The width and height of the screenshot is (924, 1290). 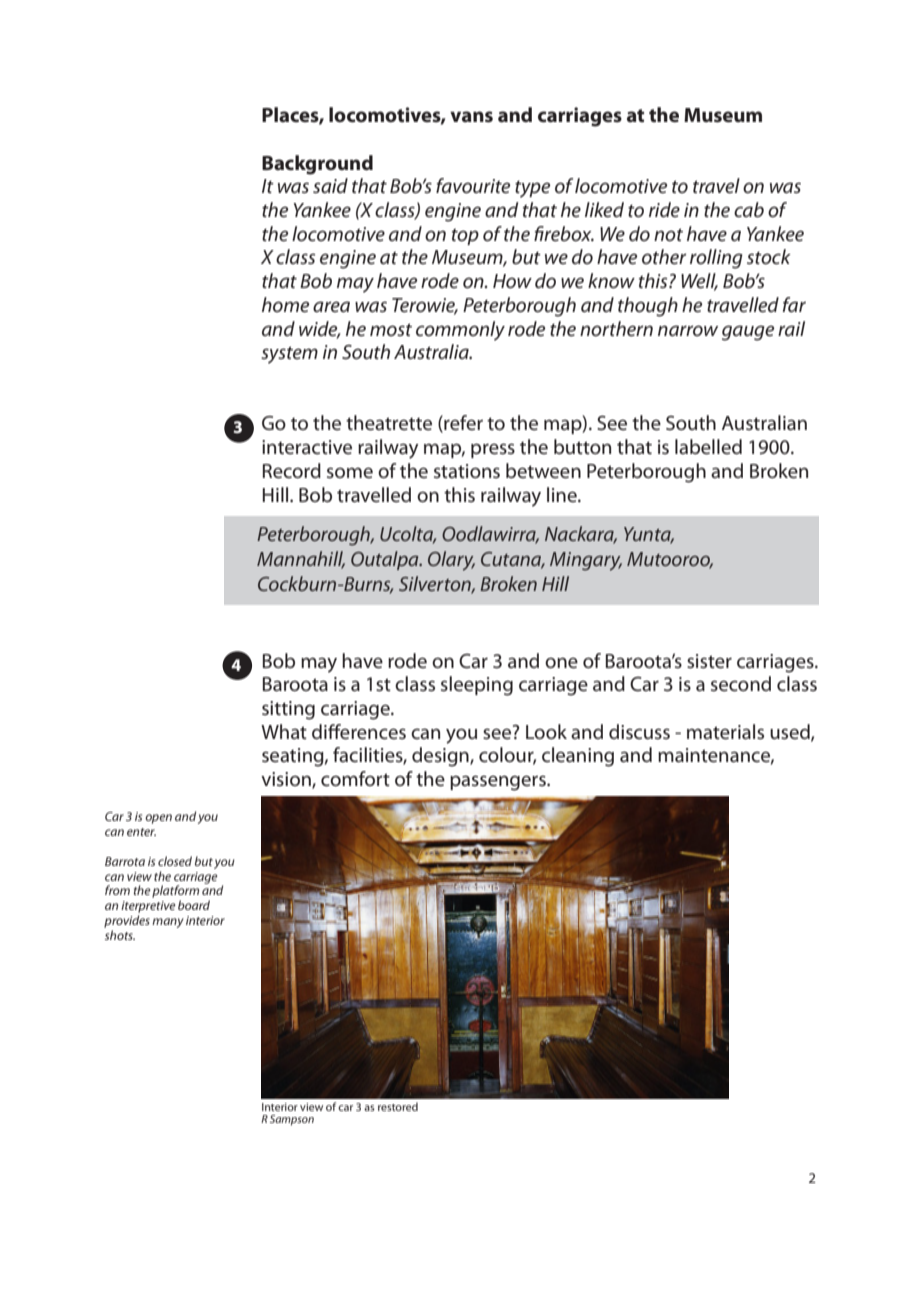 What do you see at coordinates (292, 1120) in the screenshot?
I see `Sampson` at bounding box center [292, 1120].
